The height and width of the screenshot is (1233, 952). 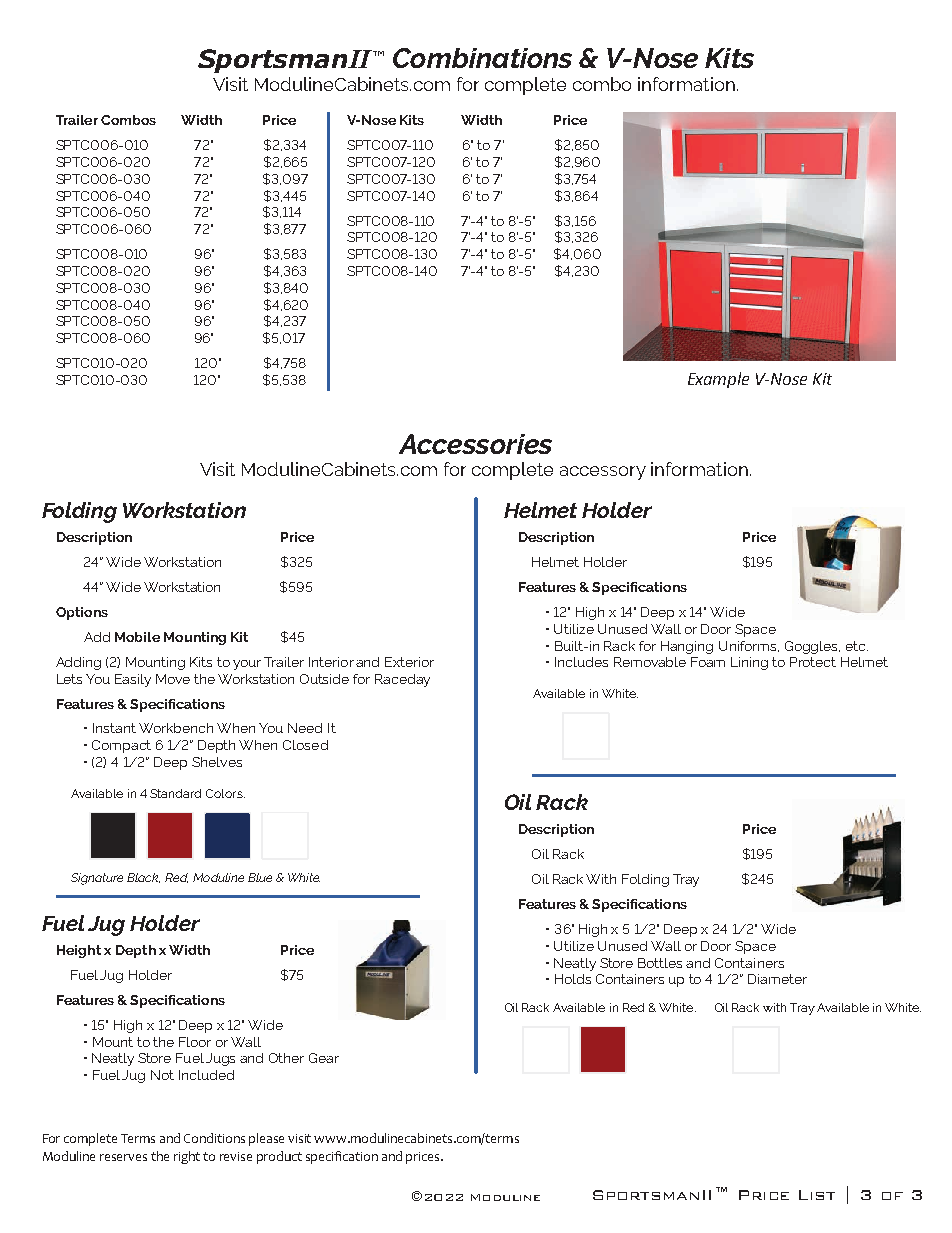 I want to click on Example, so click(x=718, y=380).
